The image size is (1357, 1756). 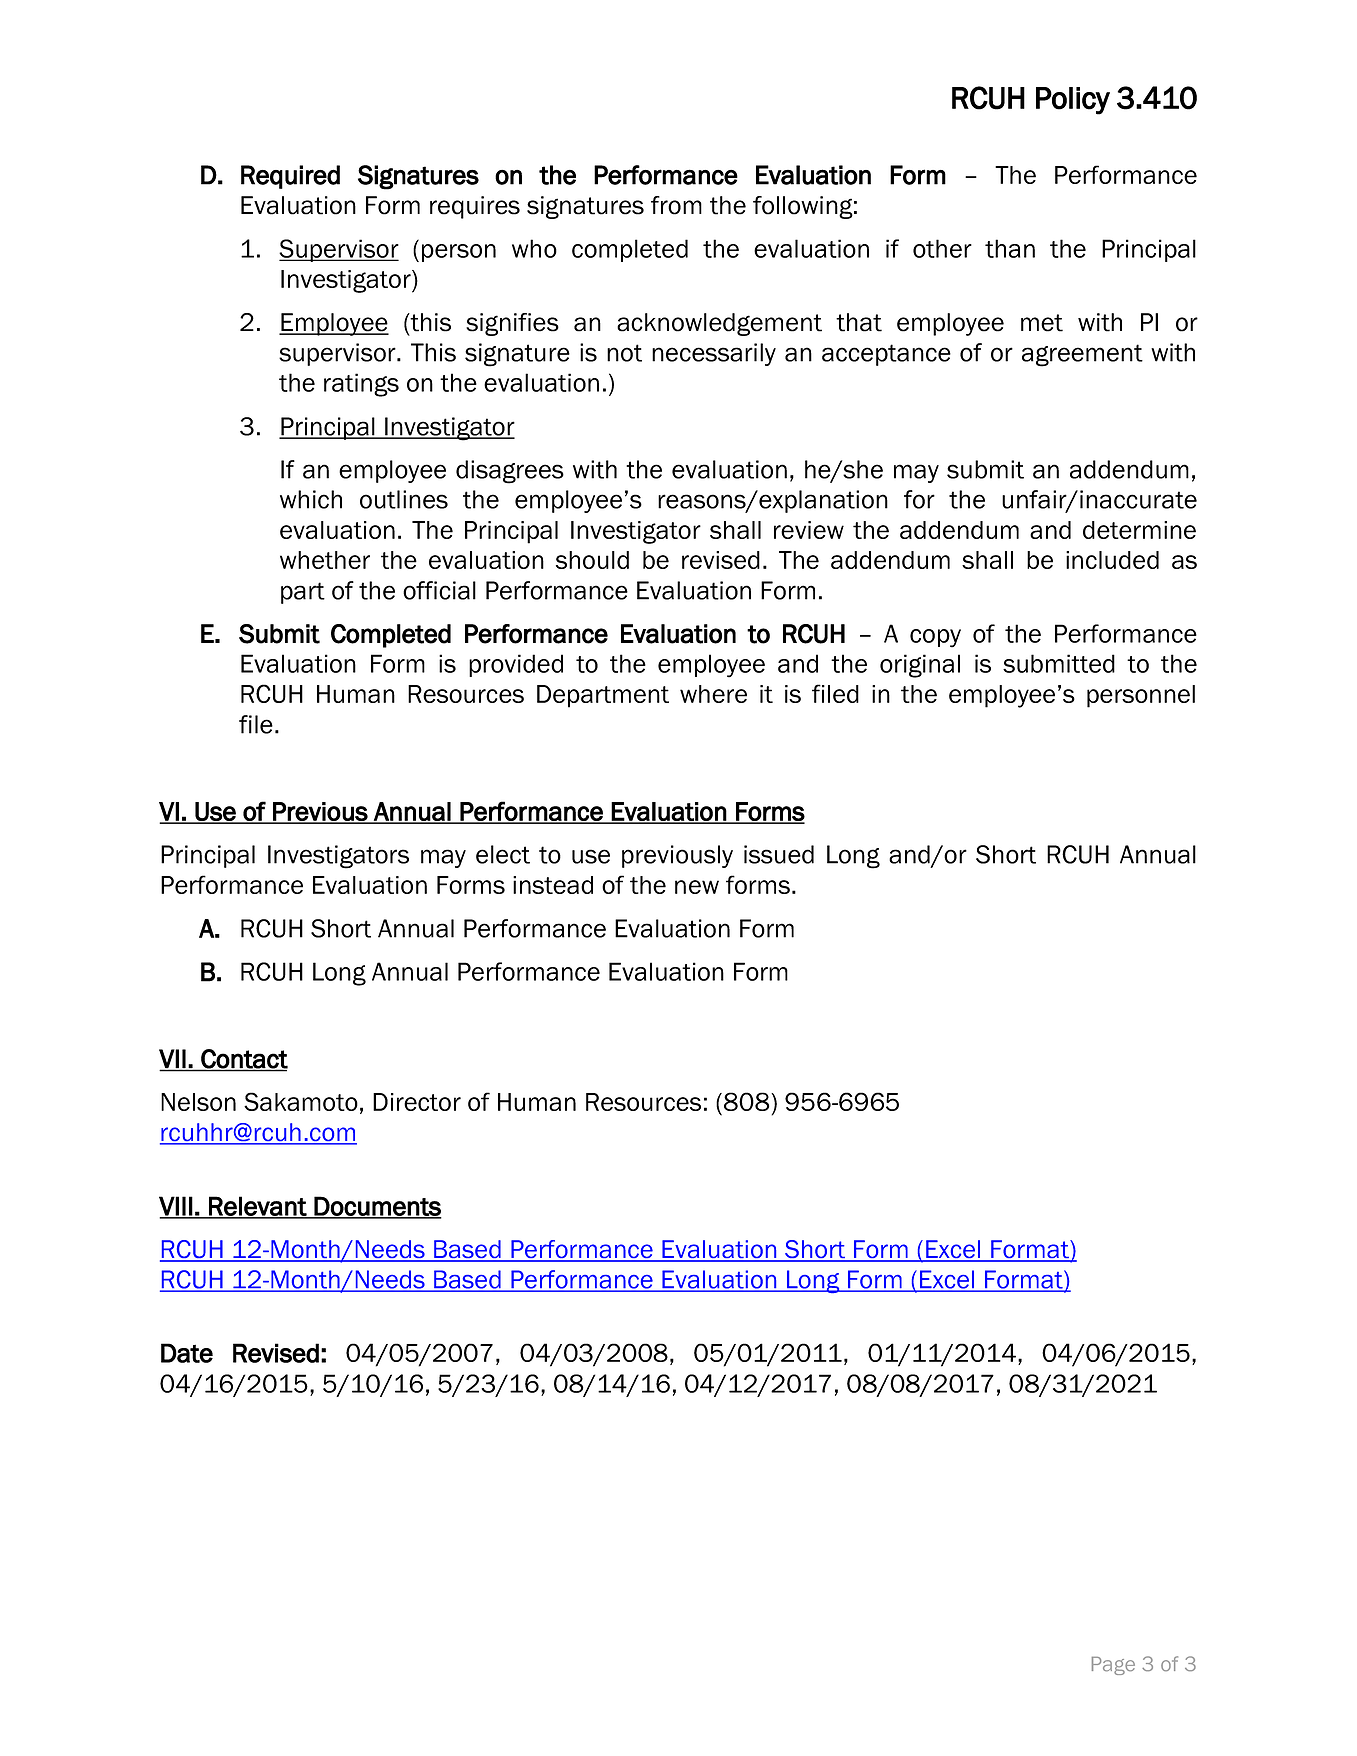 What do you see at coordinates (592, 560) in the screenshot?
I see `should` at bounding box center [592, 560].
